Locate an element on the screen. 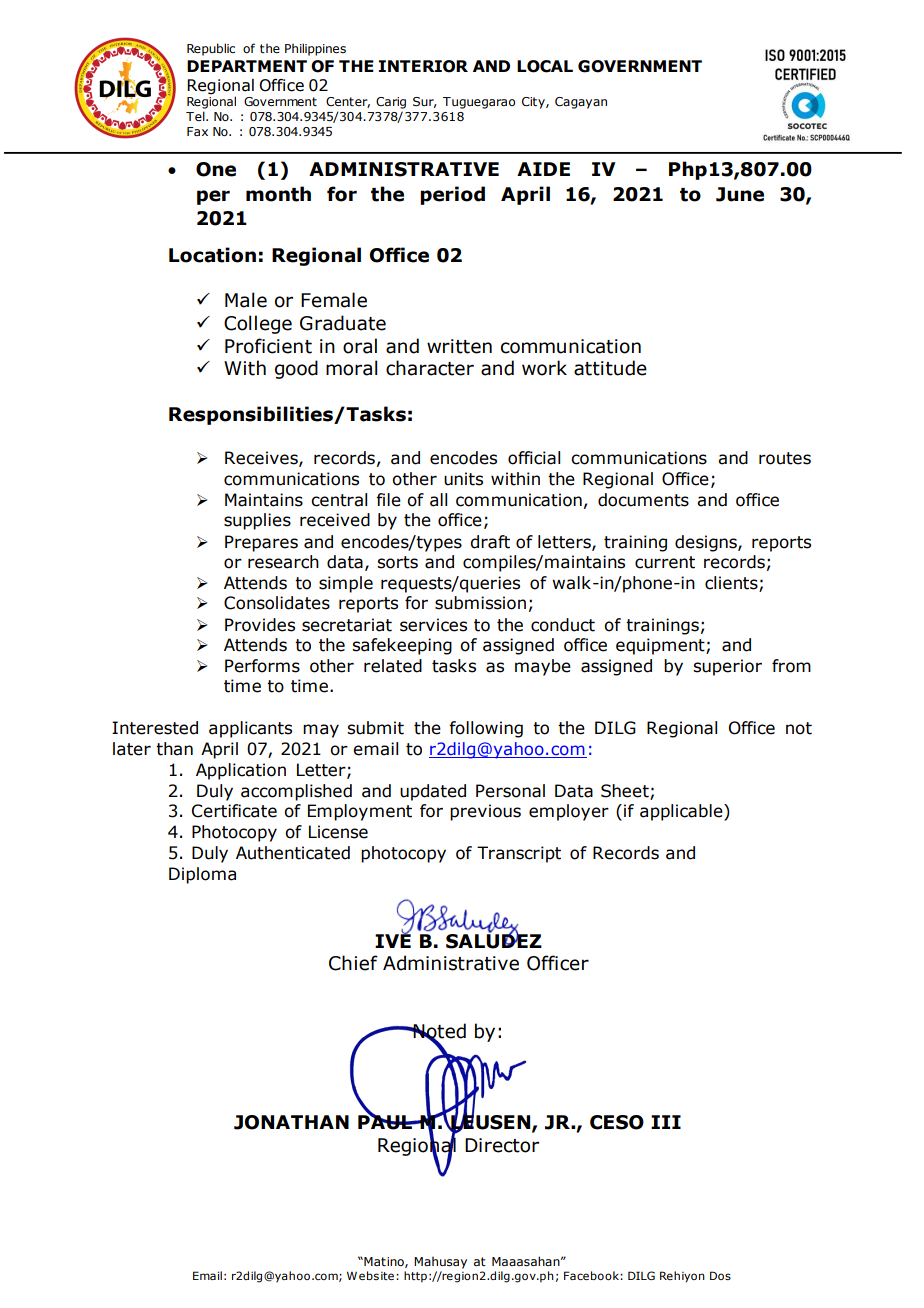  Director is located at coordinates (502, 1145).
